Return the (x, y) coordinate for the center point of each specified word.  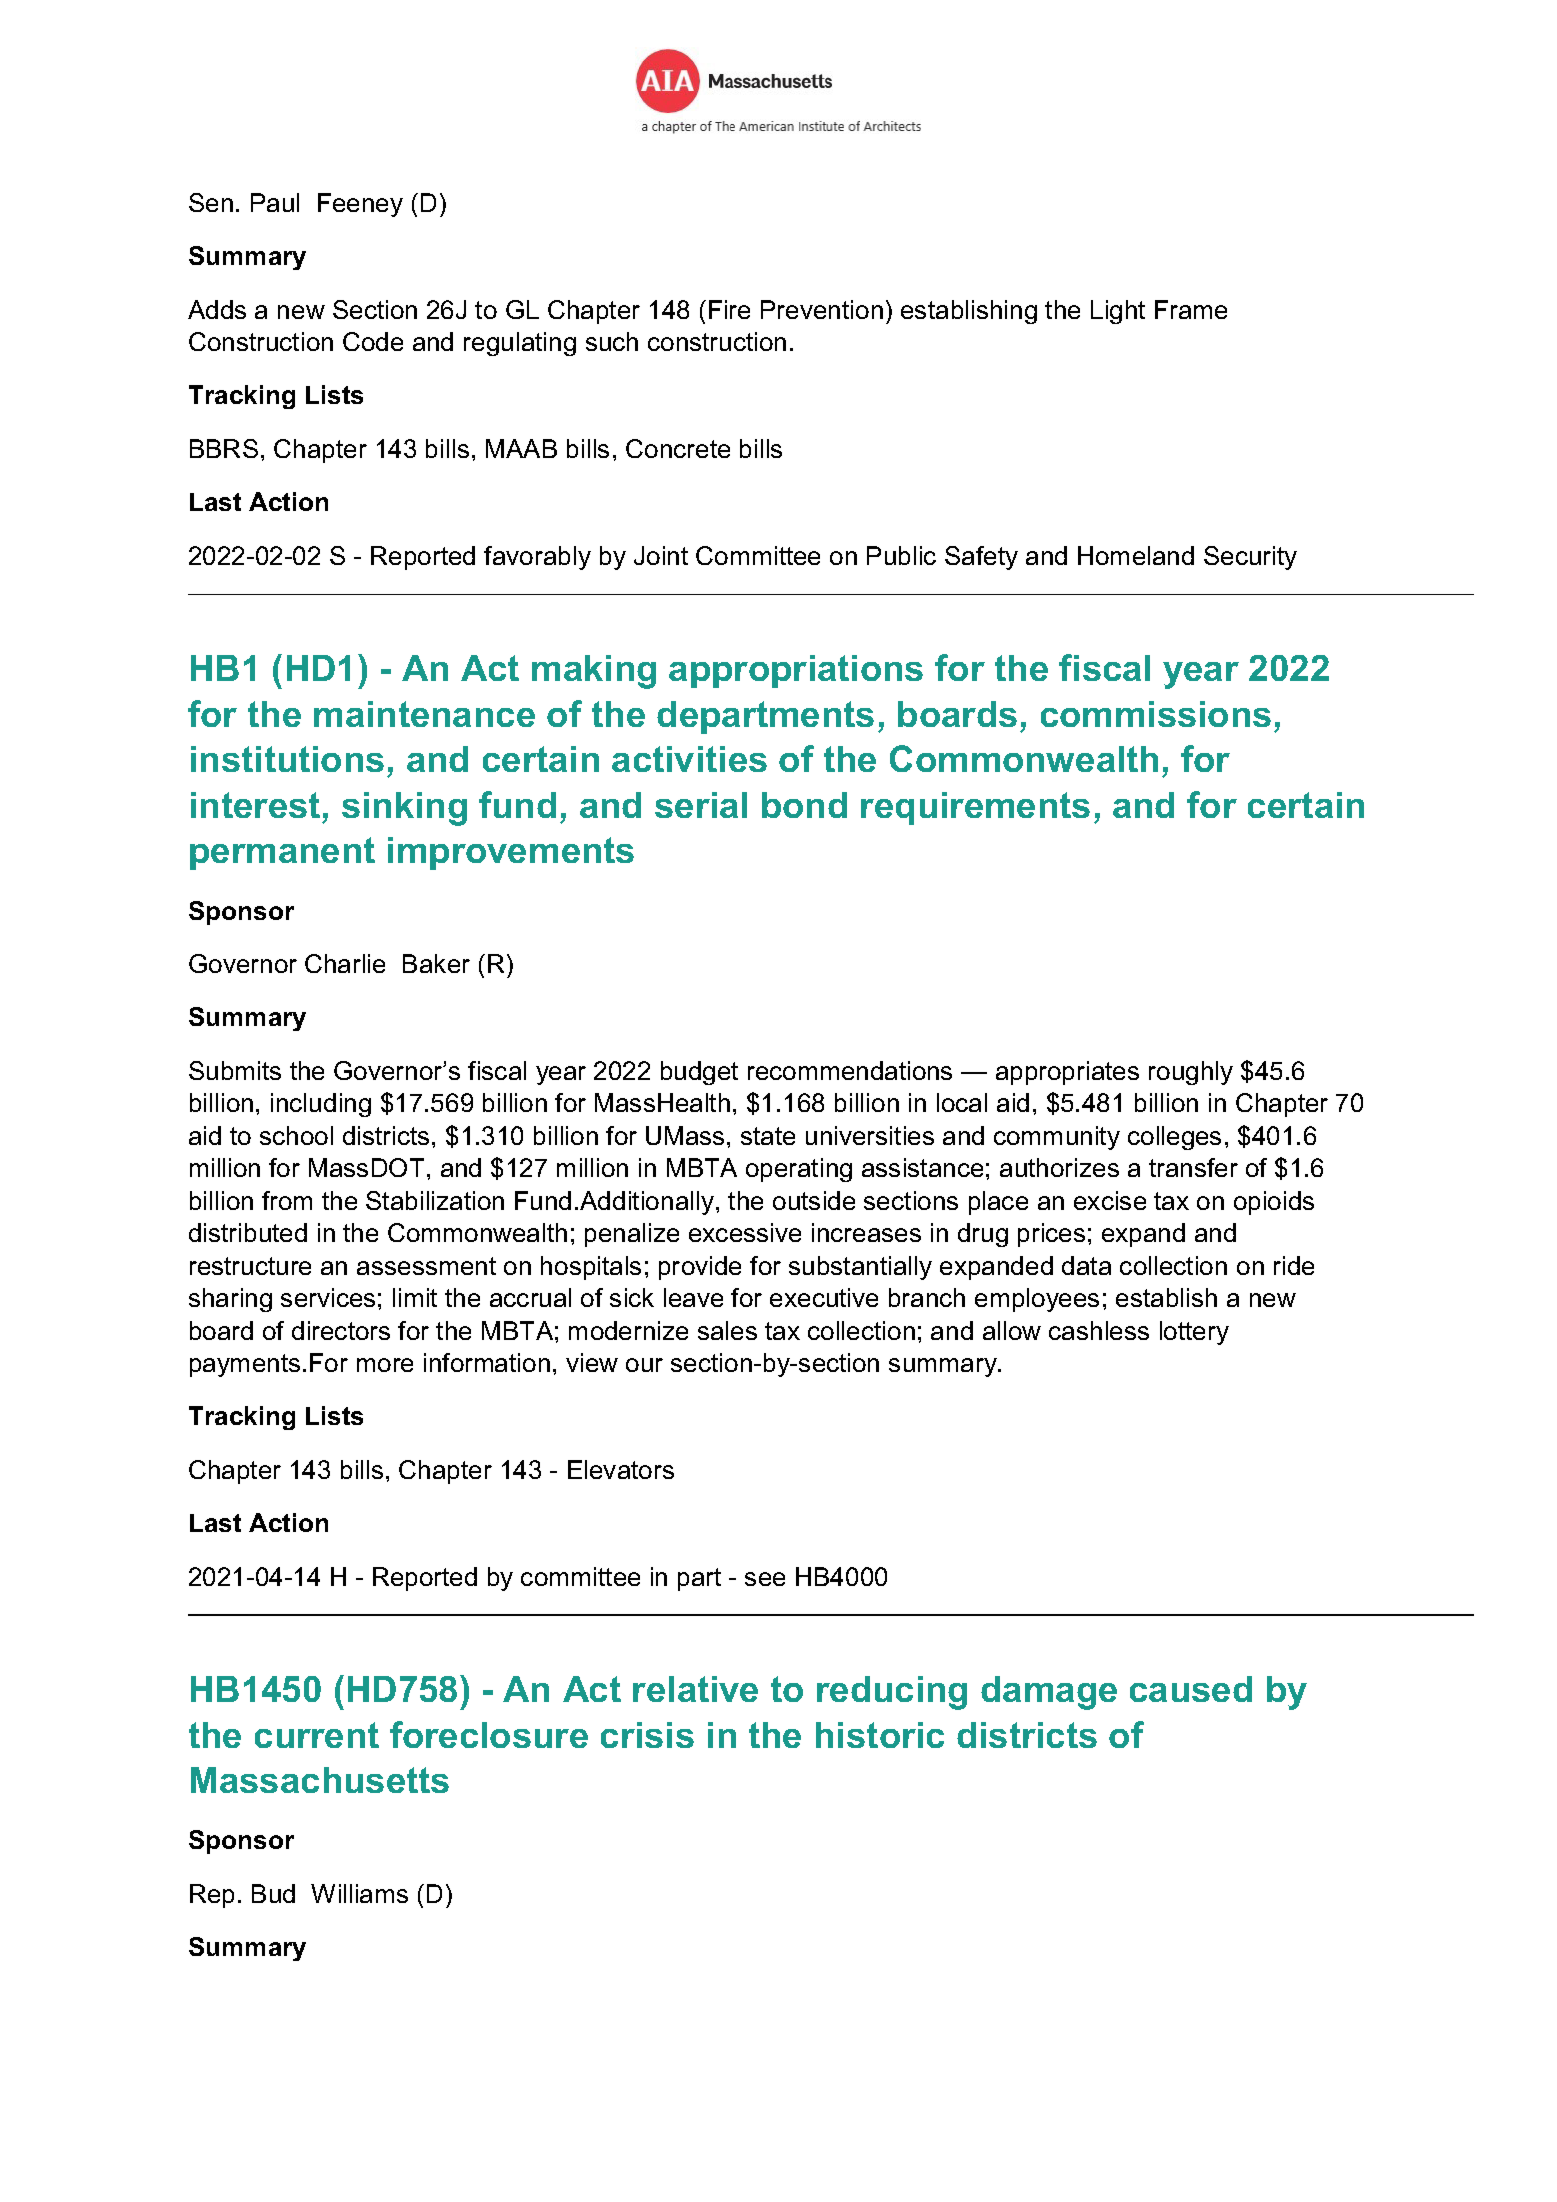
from (287, 1200)
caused (1191, 1689)
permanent (282, 853)
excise (1110, 1200)
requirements (975, 808)
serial (701, 805)
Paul (275, 202)
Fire (729, 309)
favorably (537, 558)
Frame (1191, 309)
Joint (661, 555)
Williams (359, 1893)
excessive (745, 1232)
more (385, 1365)
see (765, 1579)
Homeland (1136, 555)
